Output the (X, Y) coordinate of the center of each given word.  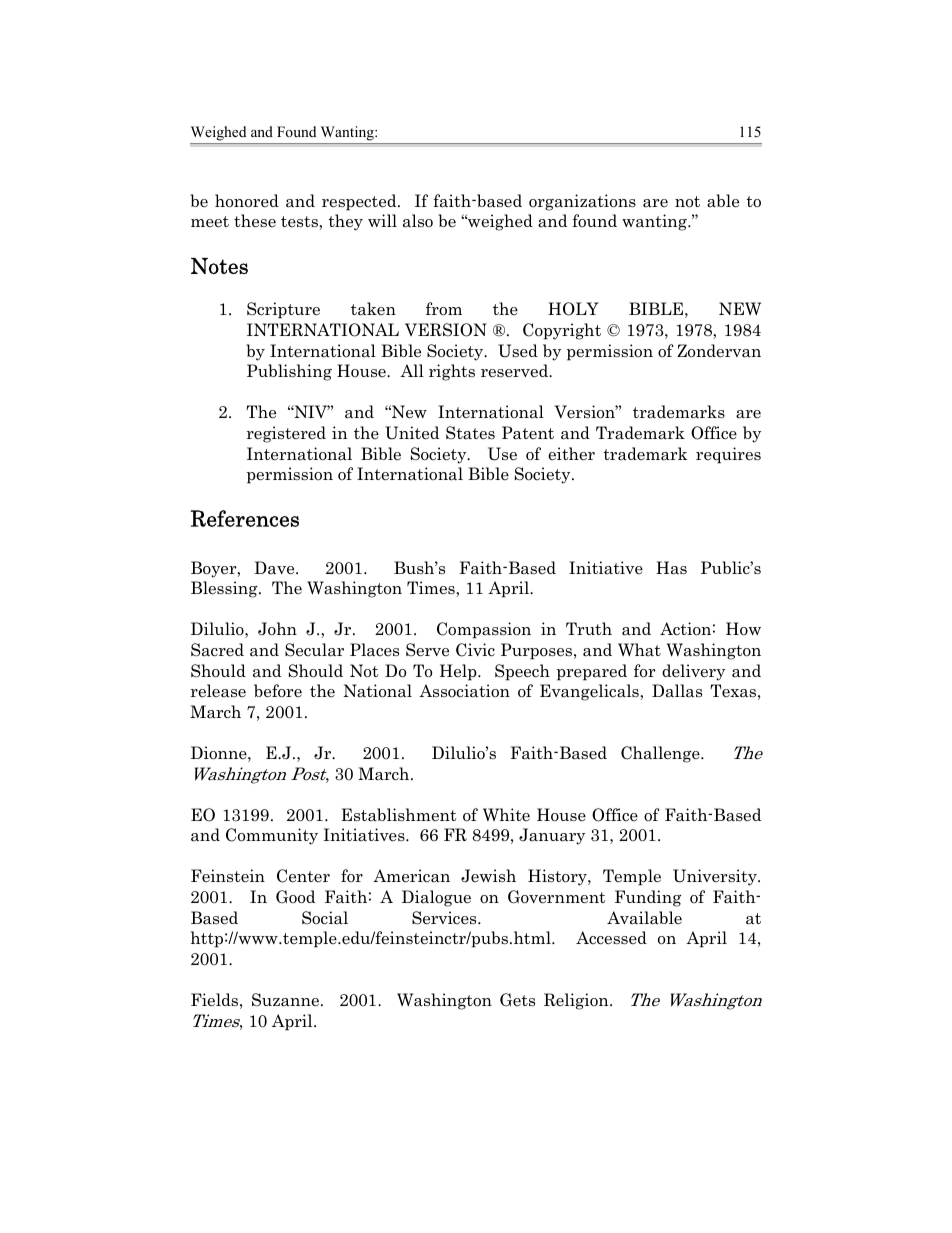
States (470, 433)
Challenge (661, 754)
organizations (582, 202)
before (278, 691)
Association (464, 691)
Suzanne (285, 1000)
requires (728, 455)
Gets (517, 999)
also (418, 221)
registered (286, 434)
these (255, 221)
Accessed (611, 938)
